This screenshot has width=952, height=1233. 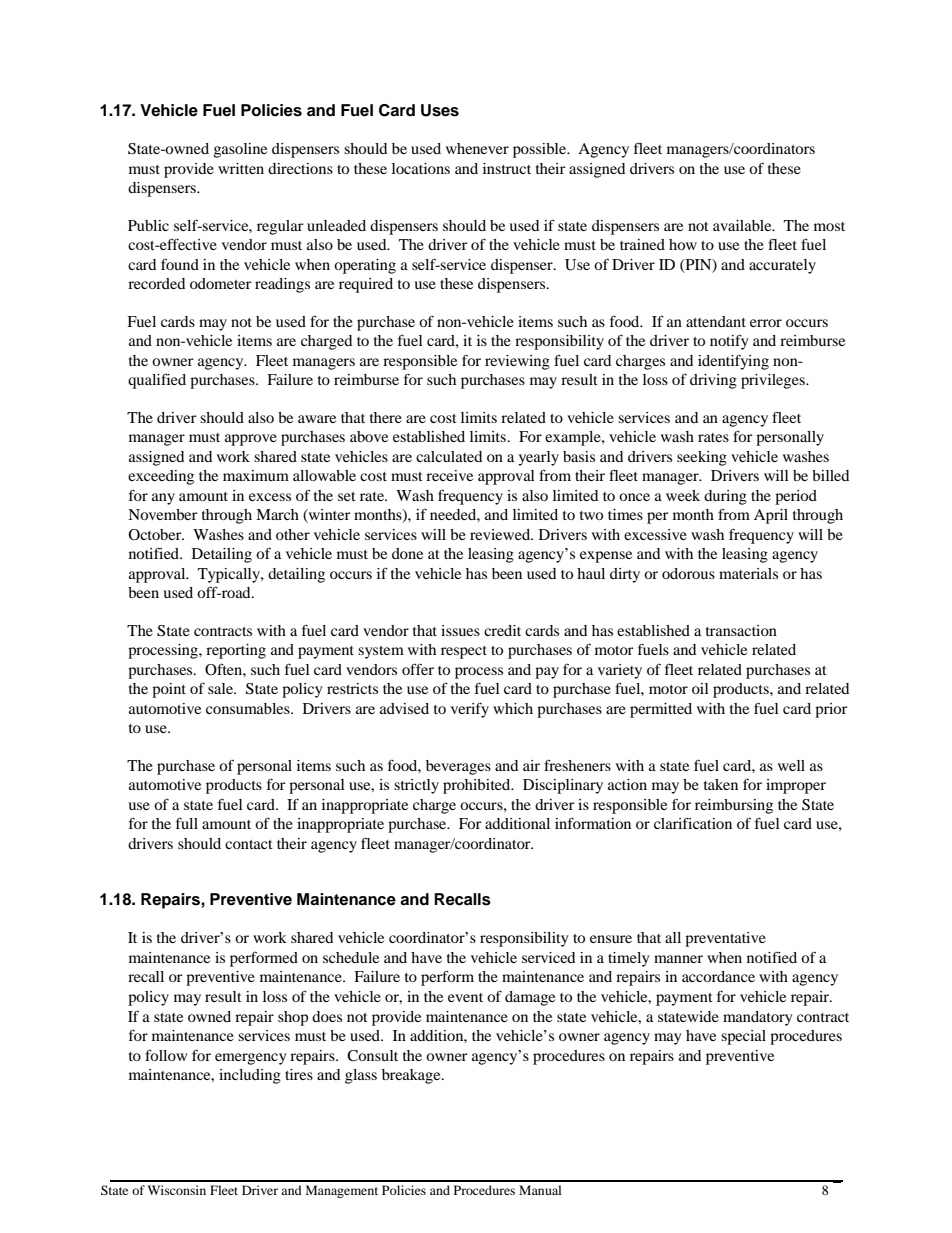 I want to click on gasoline, so click(x=240, y=150).
